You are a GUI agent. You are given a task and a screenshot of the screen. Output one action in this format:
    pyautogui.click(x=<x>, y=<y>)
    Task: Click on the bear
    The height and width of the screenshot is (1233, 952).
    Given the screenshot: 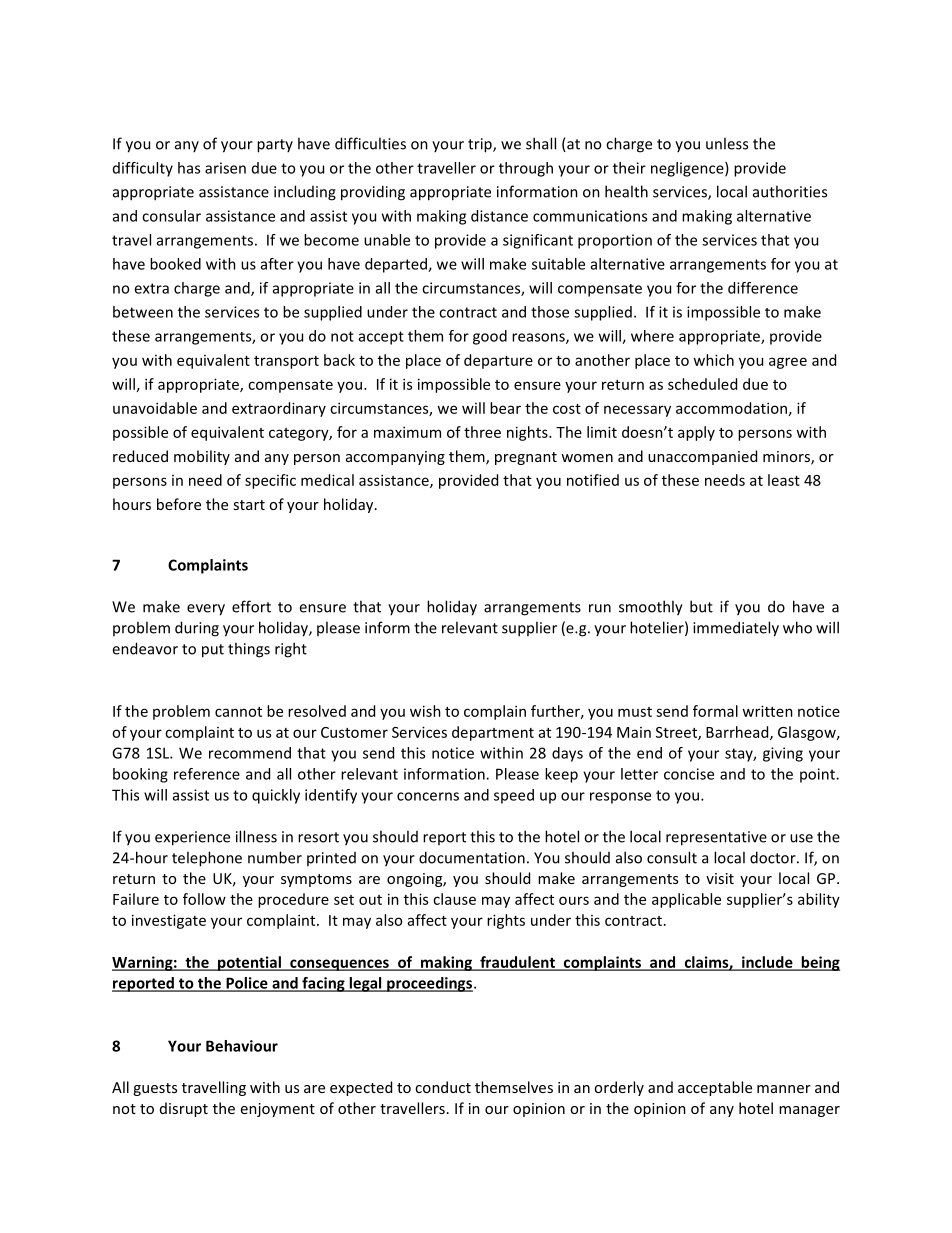 What is the action you would take?
    pyautogui.click(x=505, y=408)
